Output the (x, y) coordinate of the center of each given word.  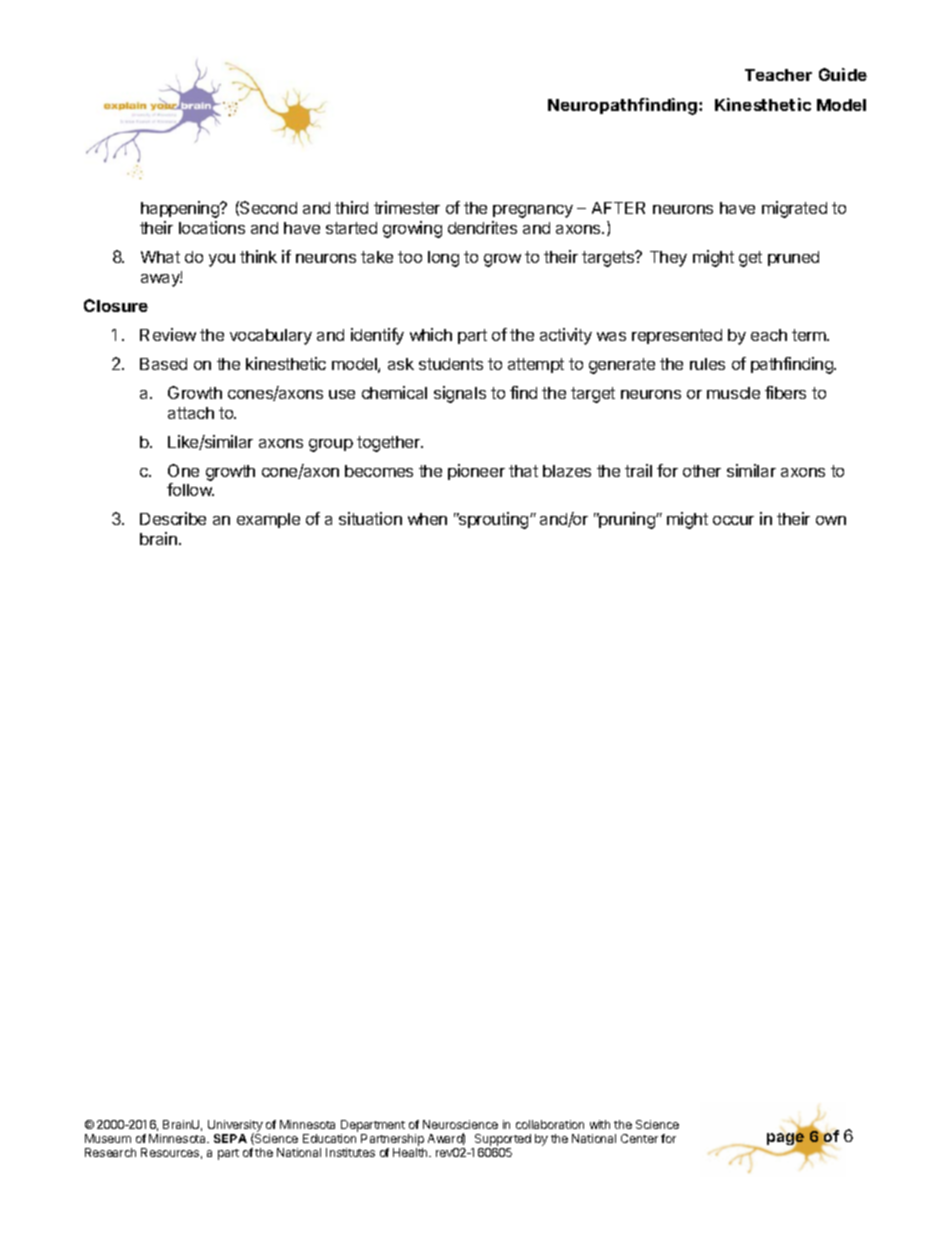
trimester (407, 207)
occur (733, 520)
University (235, 1127)
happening (181, 209)
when (427, 519)
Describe (173, 518)
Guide (843, 74)
